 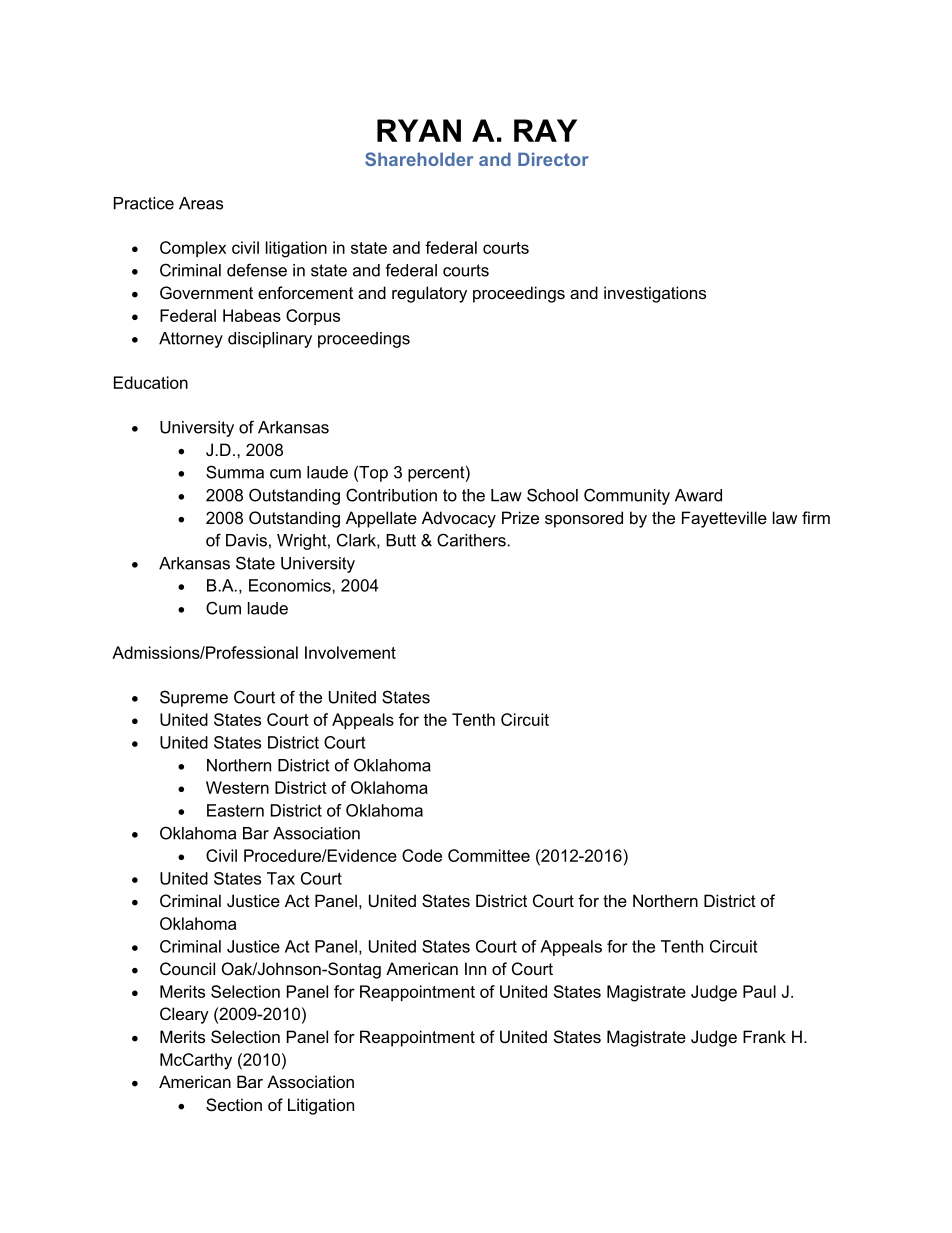 I want to click on Award, so click(x=698, y=495).
